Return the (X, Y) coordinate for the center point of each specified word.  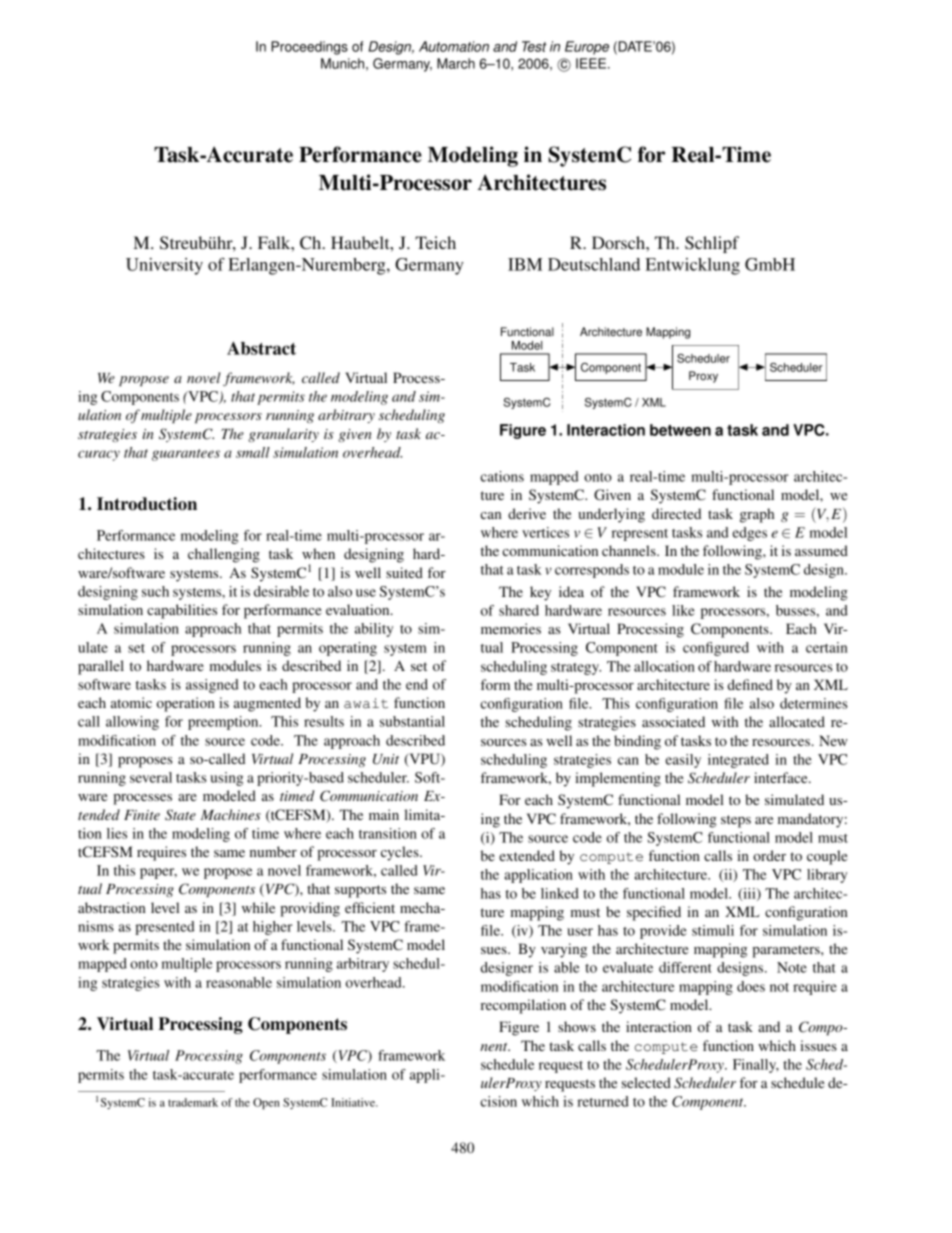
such (155, 591)
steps (736, 821)
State (180, 815)
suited (404, 572)
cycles (401, 853)
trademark (193, 1102)
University (164, 266)
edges (750, 534)
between (680, 430)
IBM (525, 264)
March (456, 63)
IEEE (592, 63)
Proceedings (309, 48)
